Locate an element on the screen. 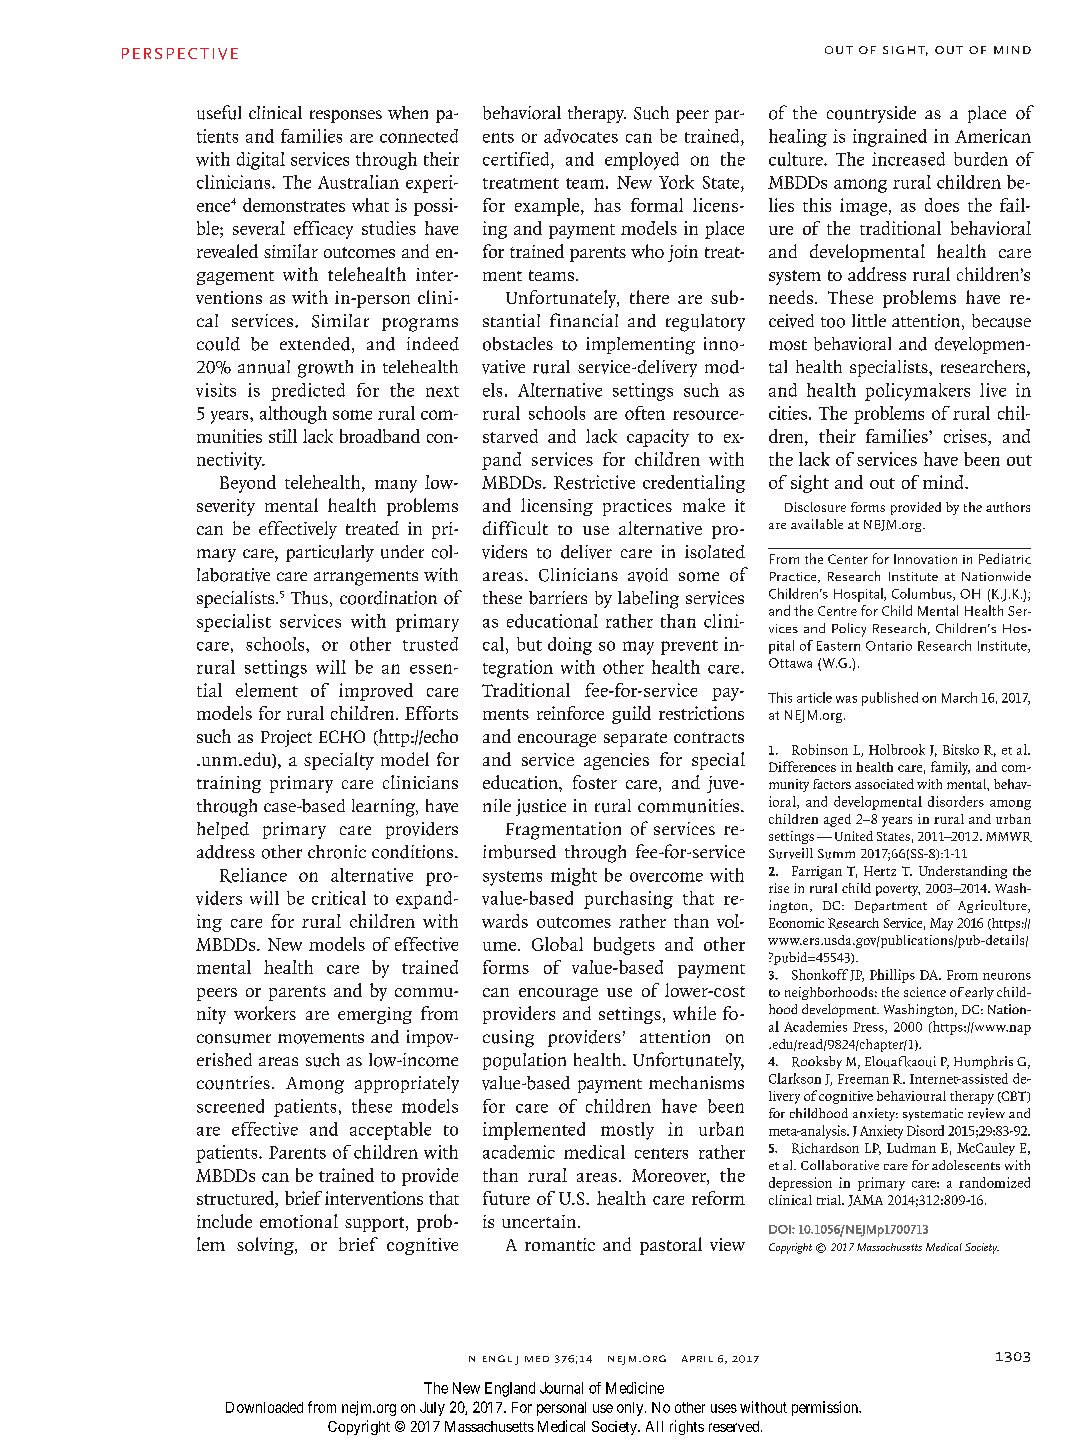 The height and width of the screenshot is (1455, 1091). Medicine is located at coordinates (635, 1388).
